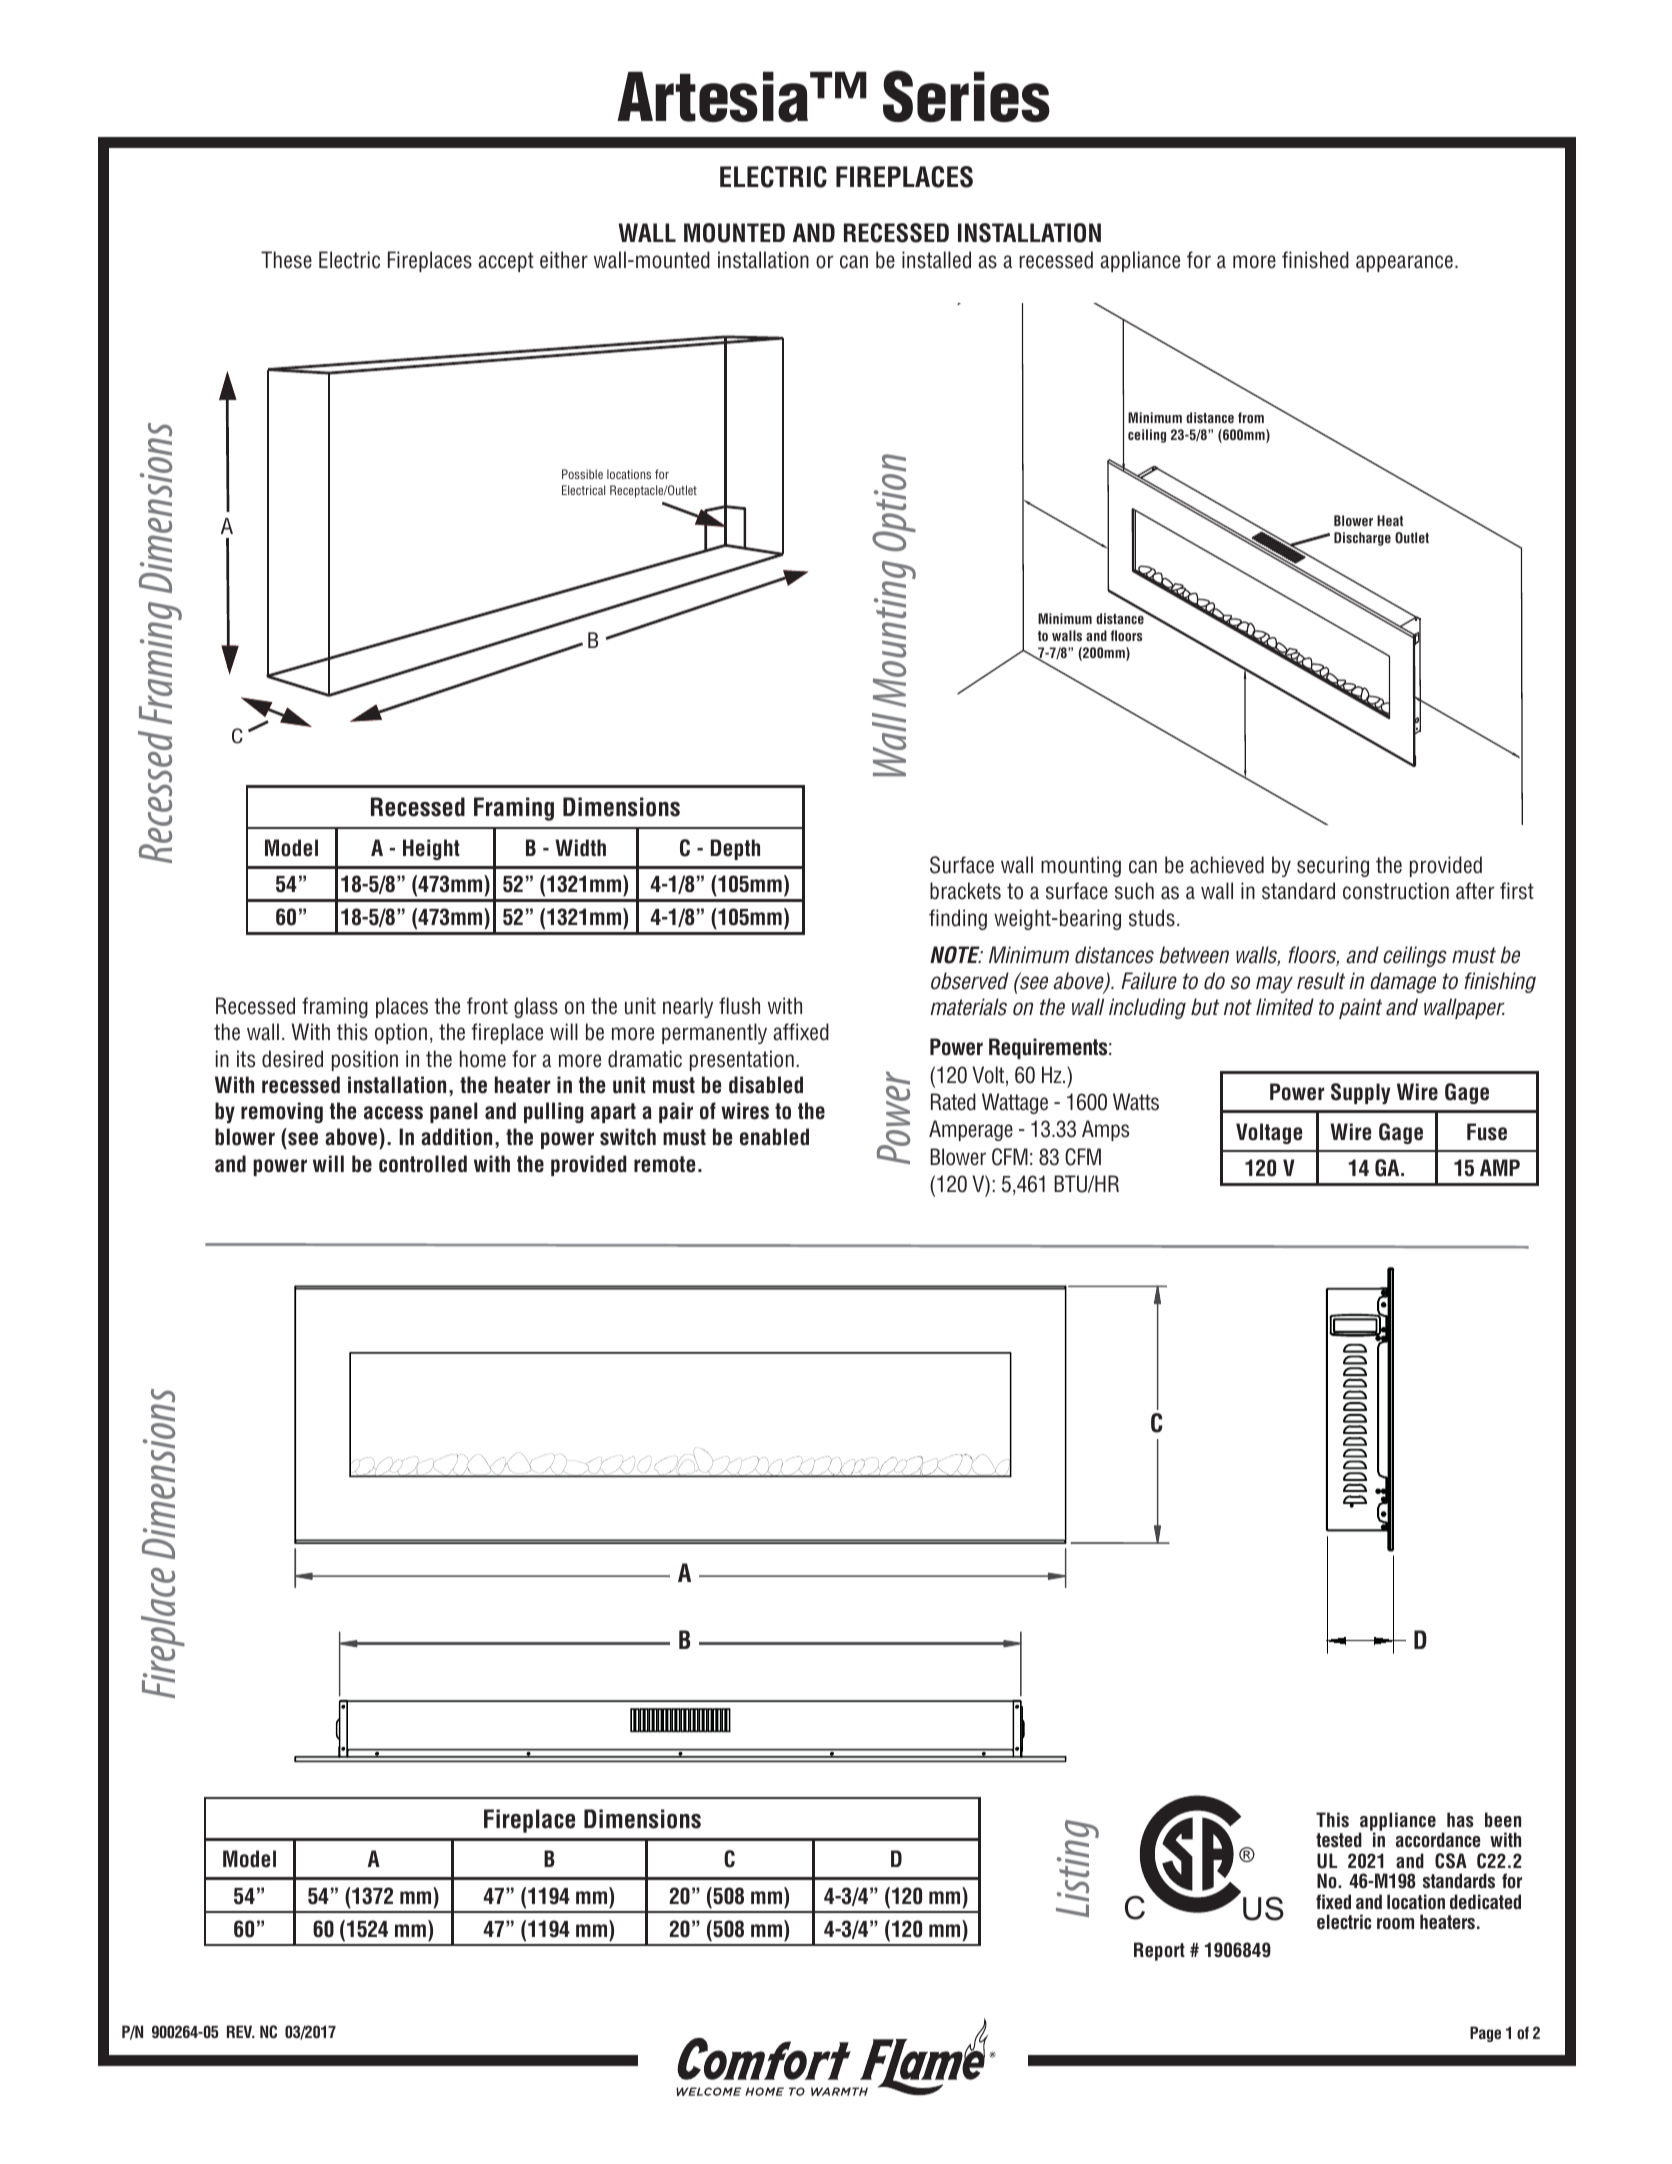 Image resolution: width=1672 pixels, height=2164 pixels. What do you see at coordinates (431, 849) in the screenshot?
I see `Height` at bounding box center [431, 849].
